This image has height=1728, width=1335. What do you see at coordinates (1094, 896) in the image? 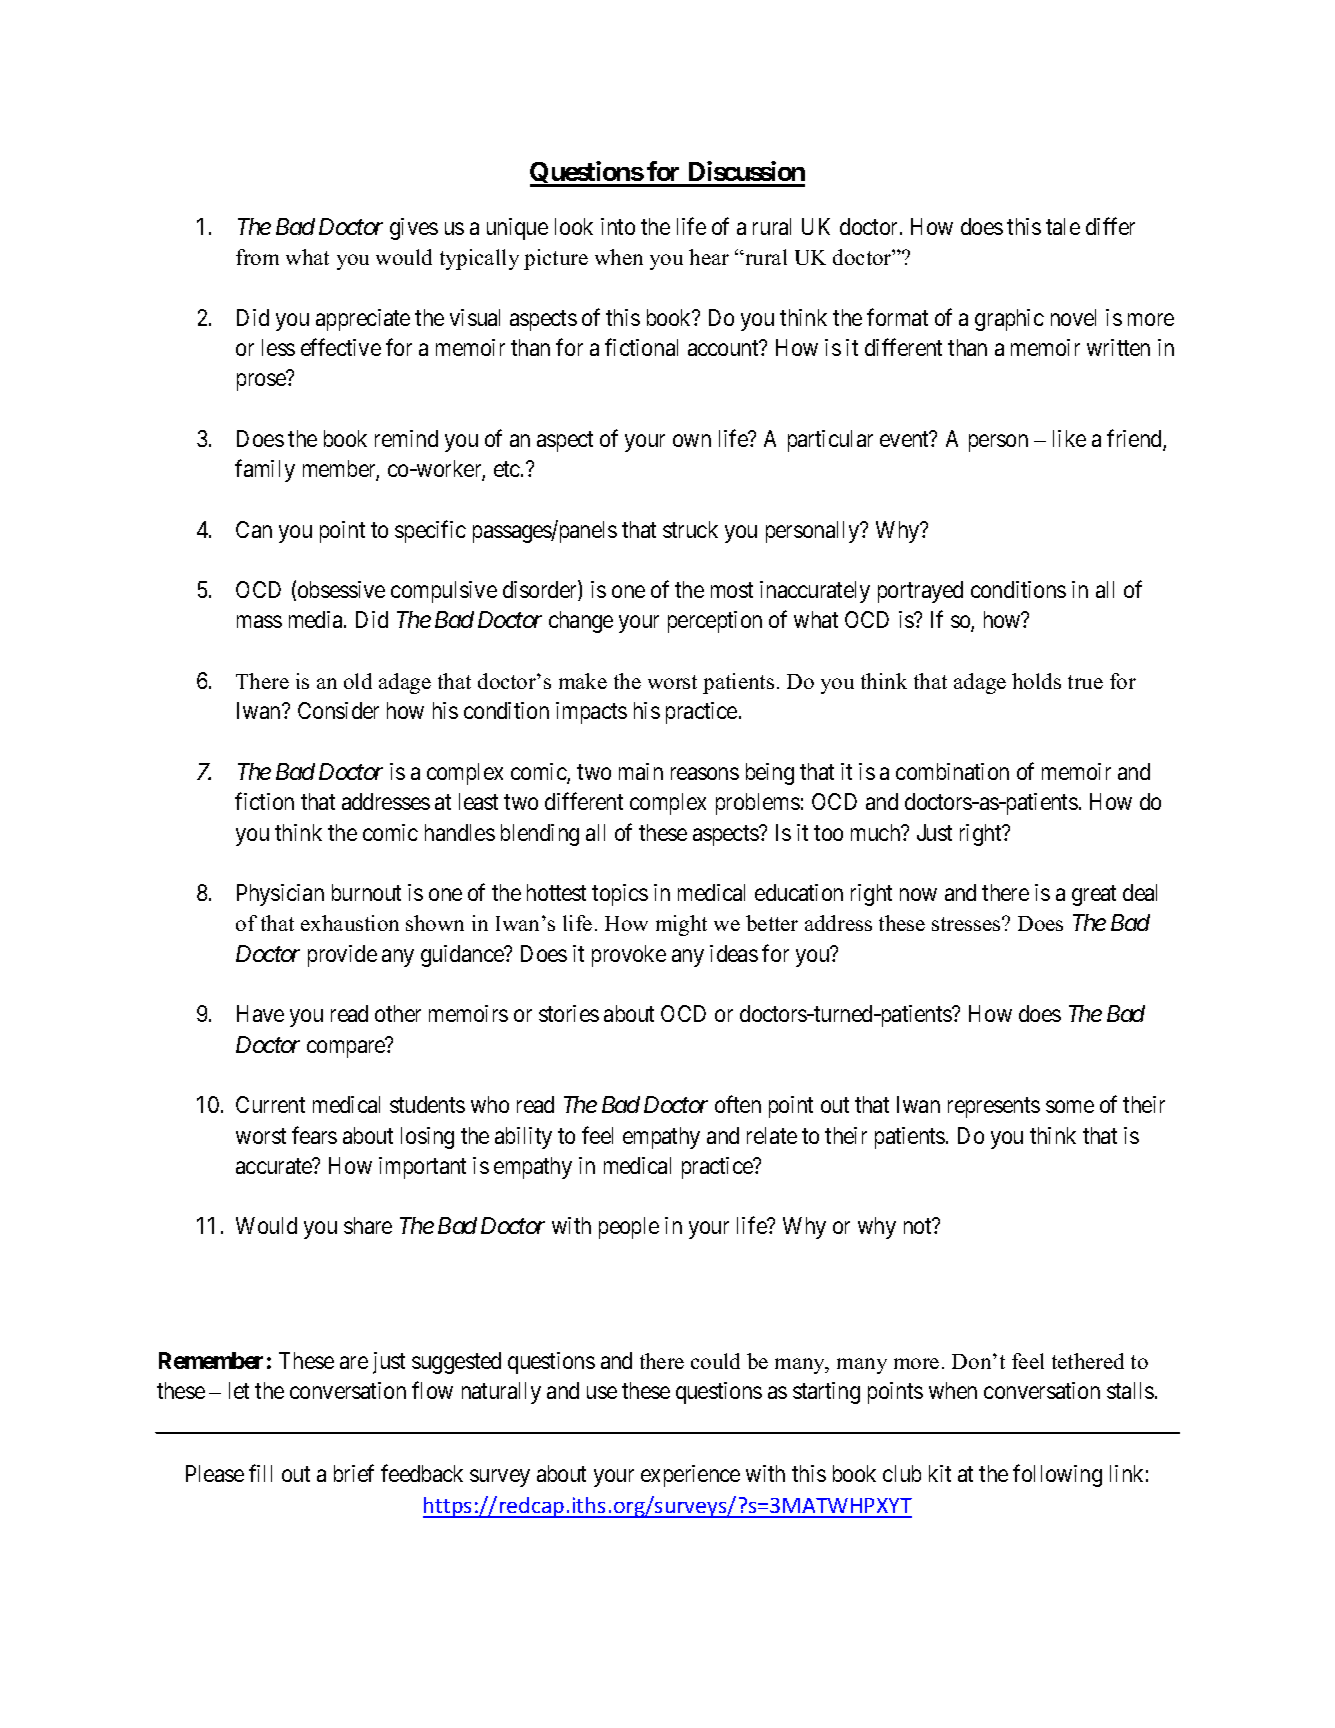
I see `great` at bounding box center [1094, 896].
